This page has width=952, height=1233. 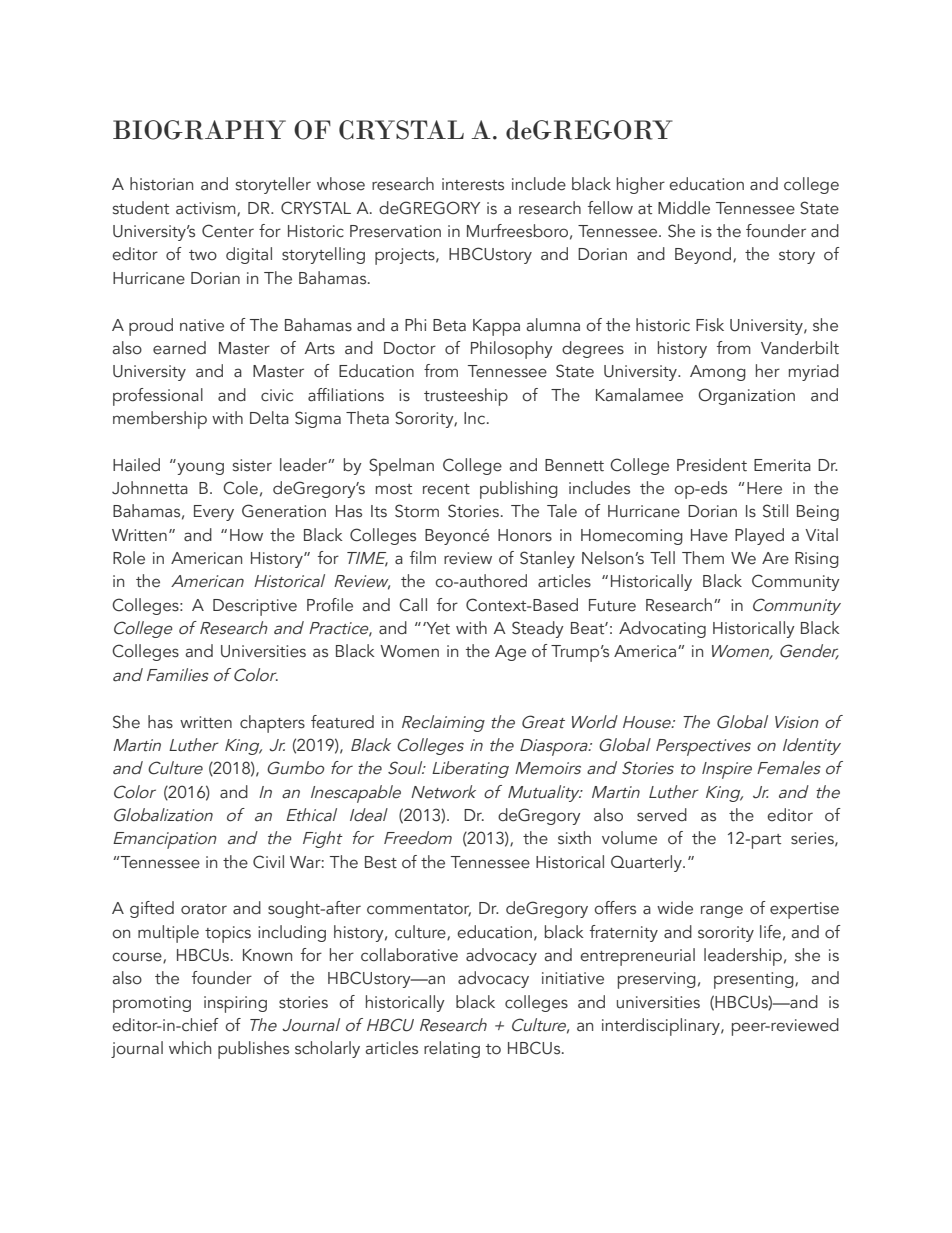 What do you see at coordinates (272, 724) in the page?
I see `chapters` at bounding box center [272, 724].
